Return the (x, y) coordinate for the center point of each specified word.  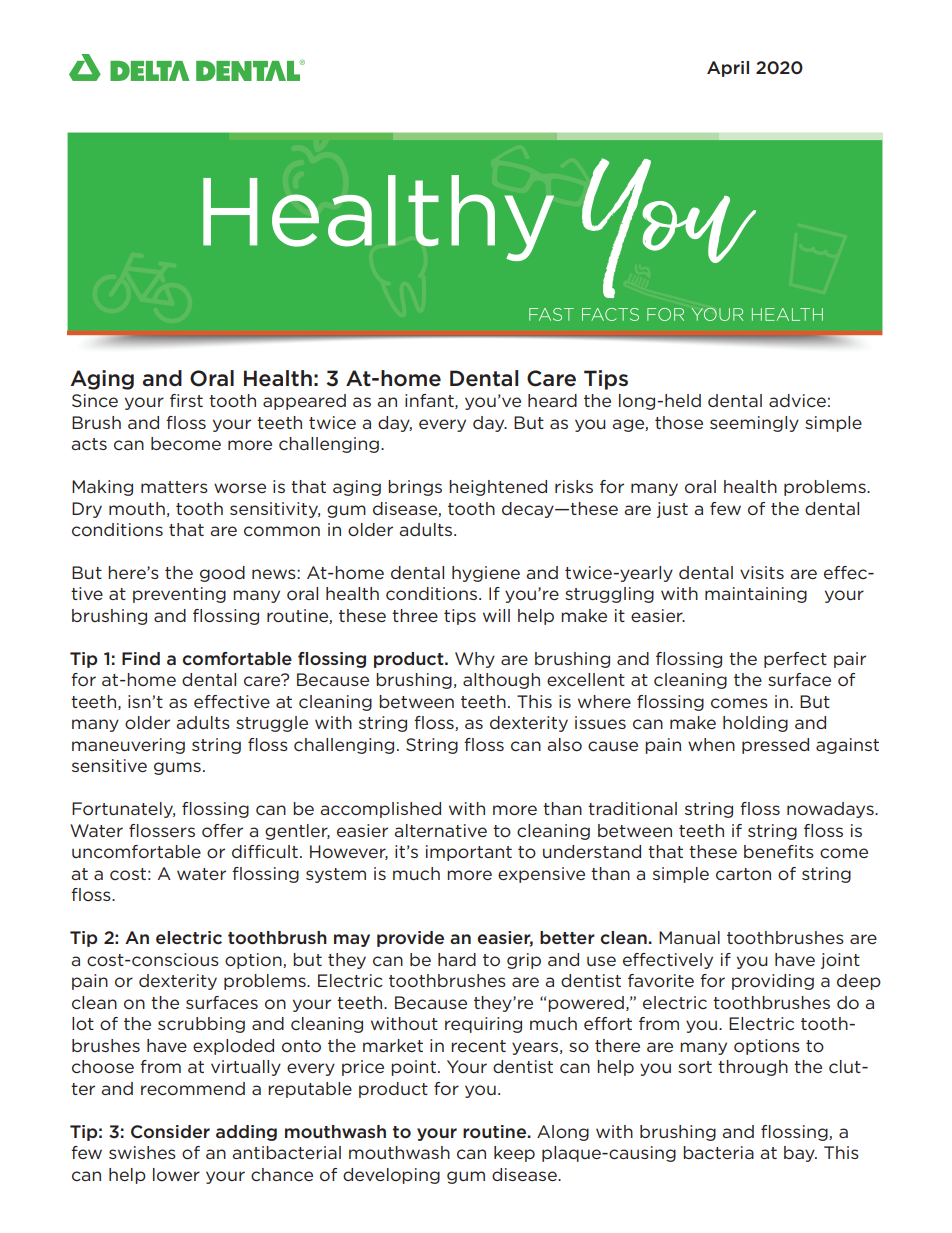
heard (552, 400)
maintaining (756, 595)
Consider (170, 1131)
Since (95, 400)
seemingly (754, 424)
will (496, 615)
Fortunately (123, 810)
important (469, 853)
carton (743, 874)
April (728, 69)
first (186, 400)
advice (797, 400)
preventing (179, 595)
